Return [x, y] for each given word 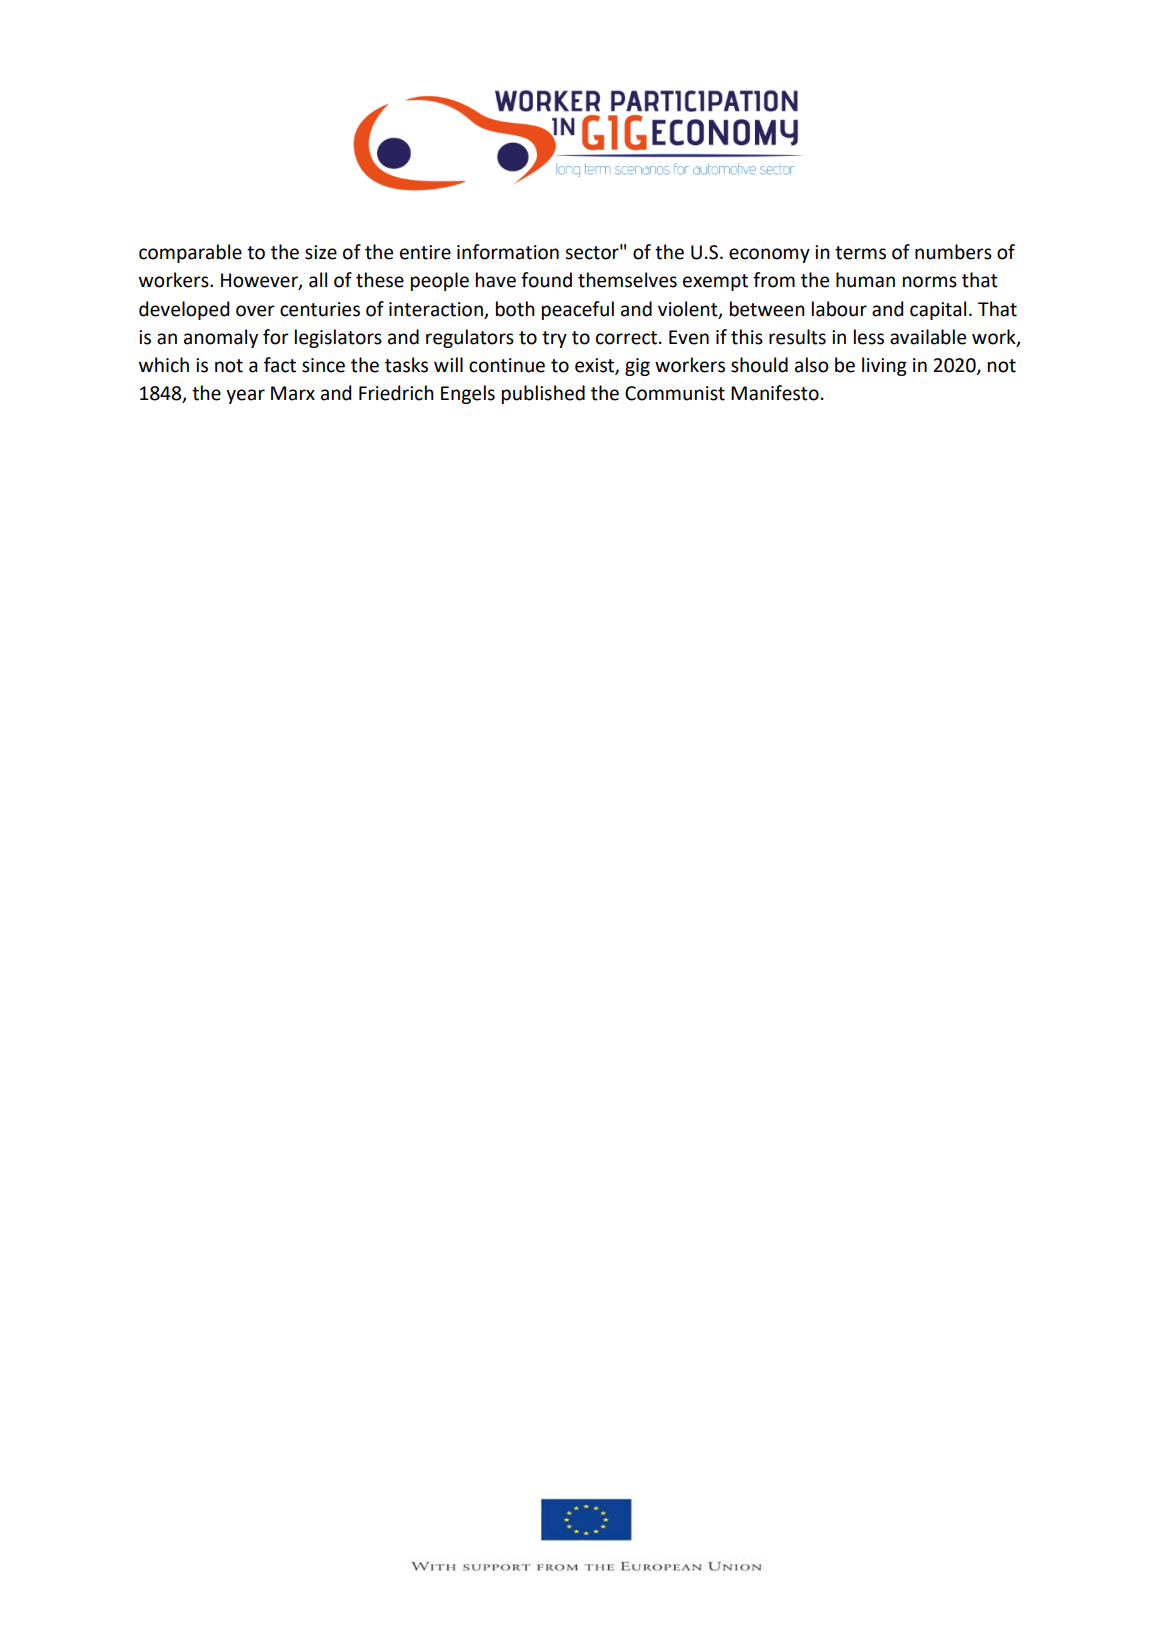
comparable [190, 253]
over [255, 311]
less [869, 337]
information [508, 252]
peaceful [578, 310]
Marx [293, 393]
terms [860, 253]
